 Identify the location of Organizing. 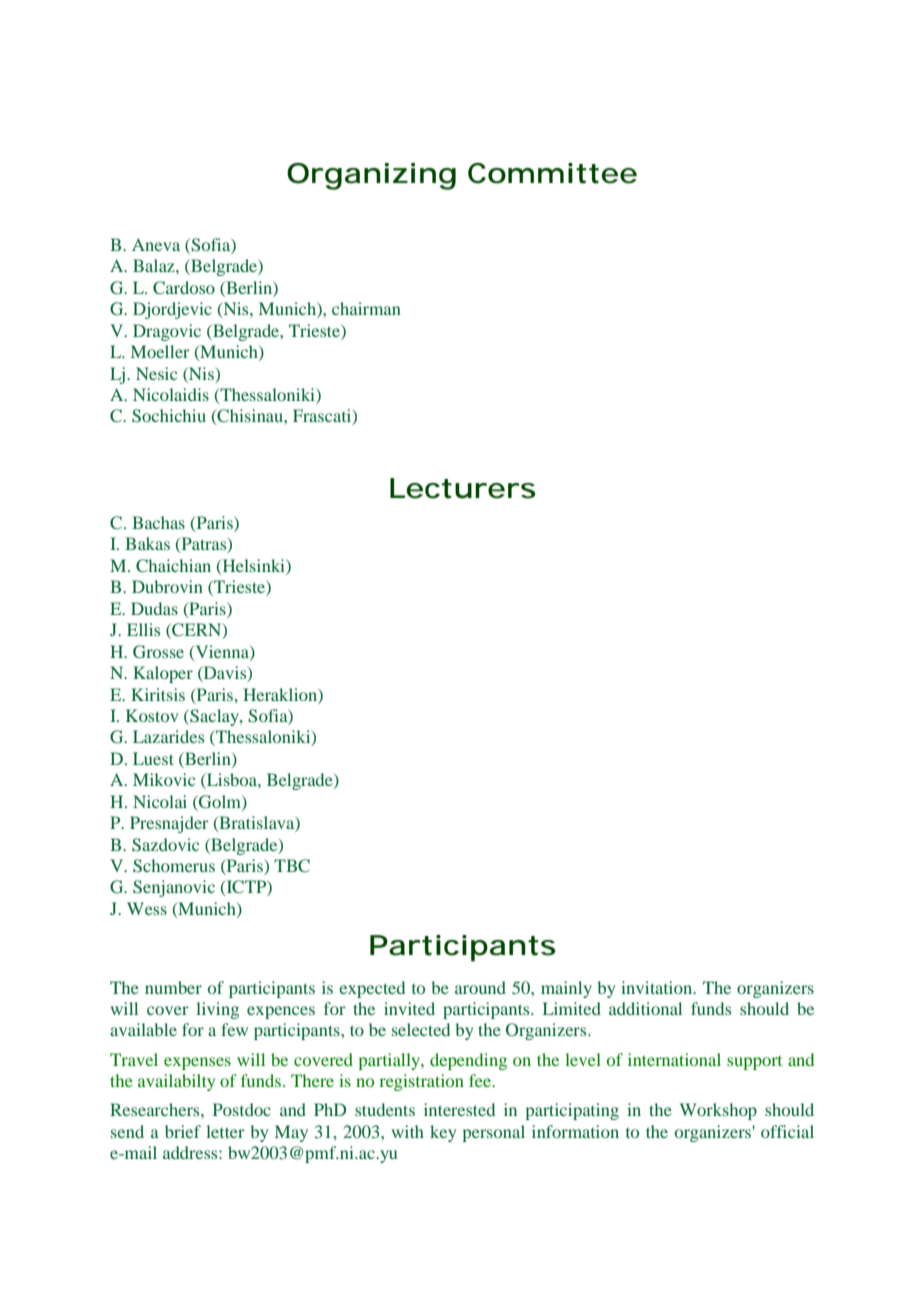
(371, 176).
